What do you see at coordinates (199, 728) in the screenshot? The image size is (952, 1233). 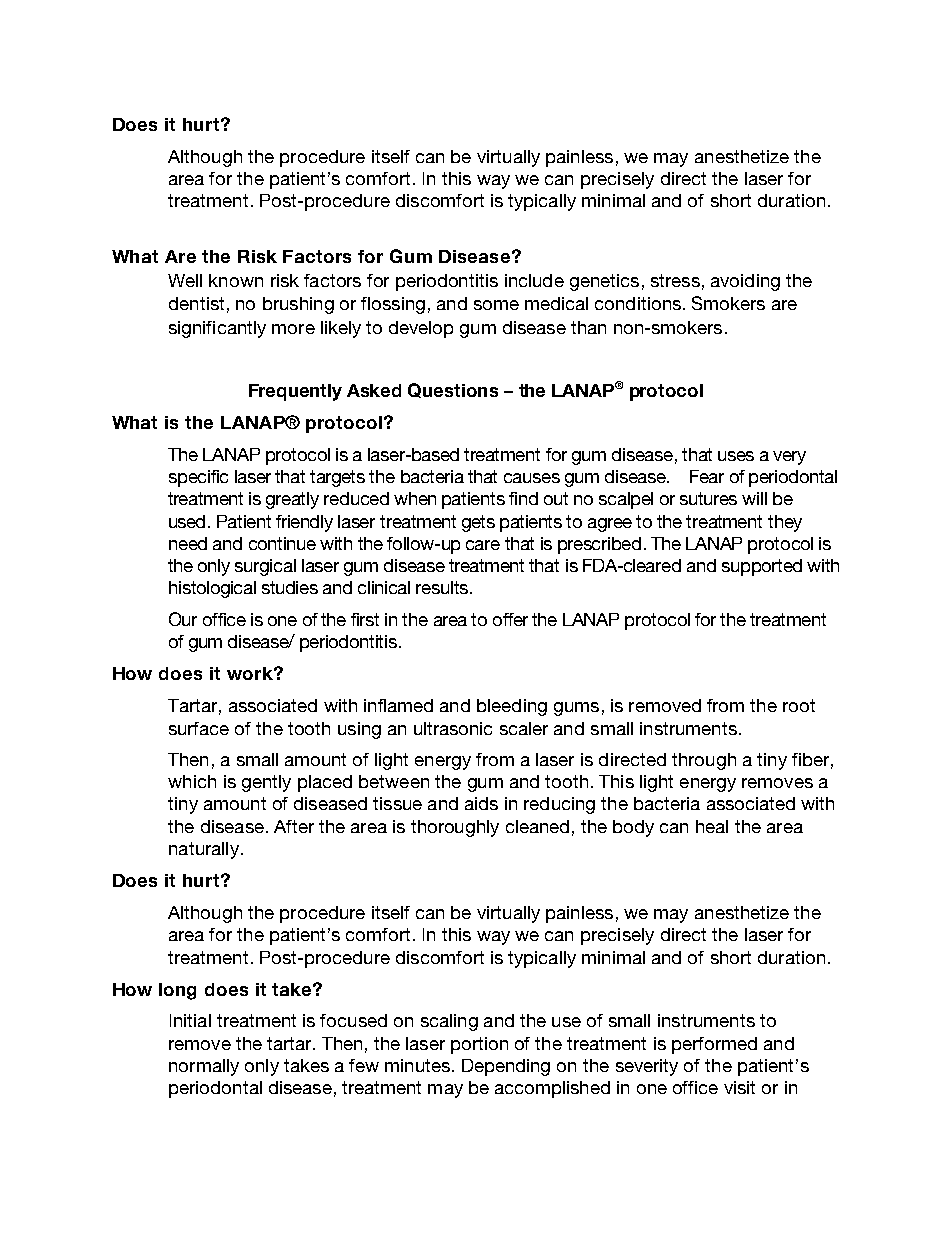 I see `surface` at bounding box center [199, 728].
